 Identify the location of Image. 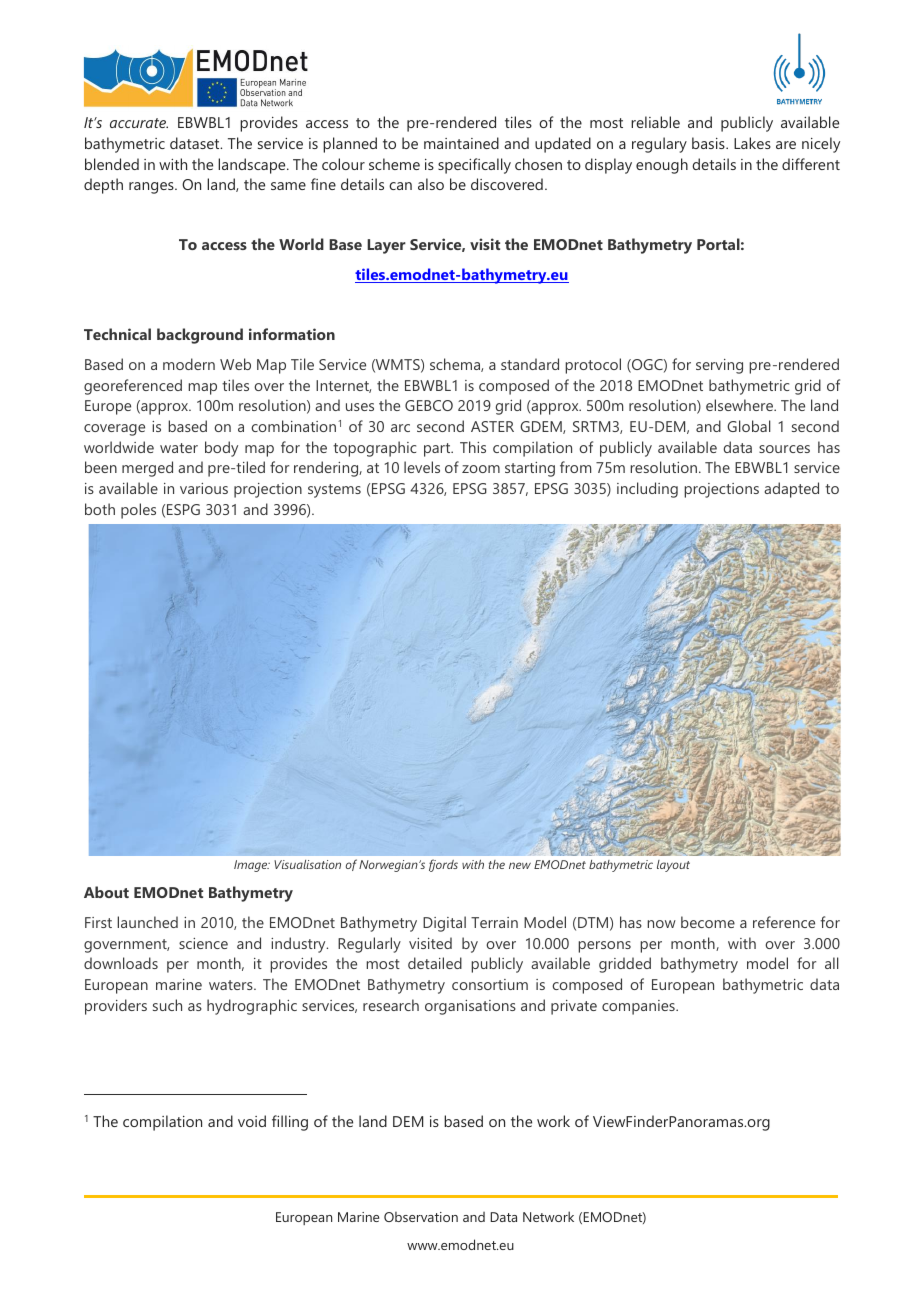
(252, 866).
